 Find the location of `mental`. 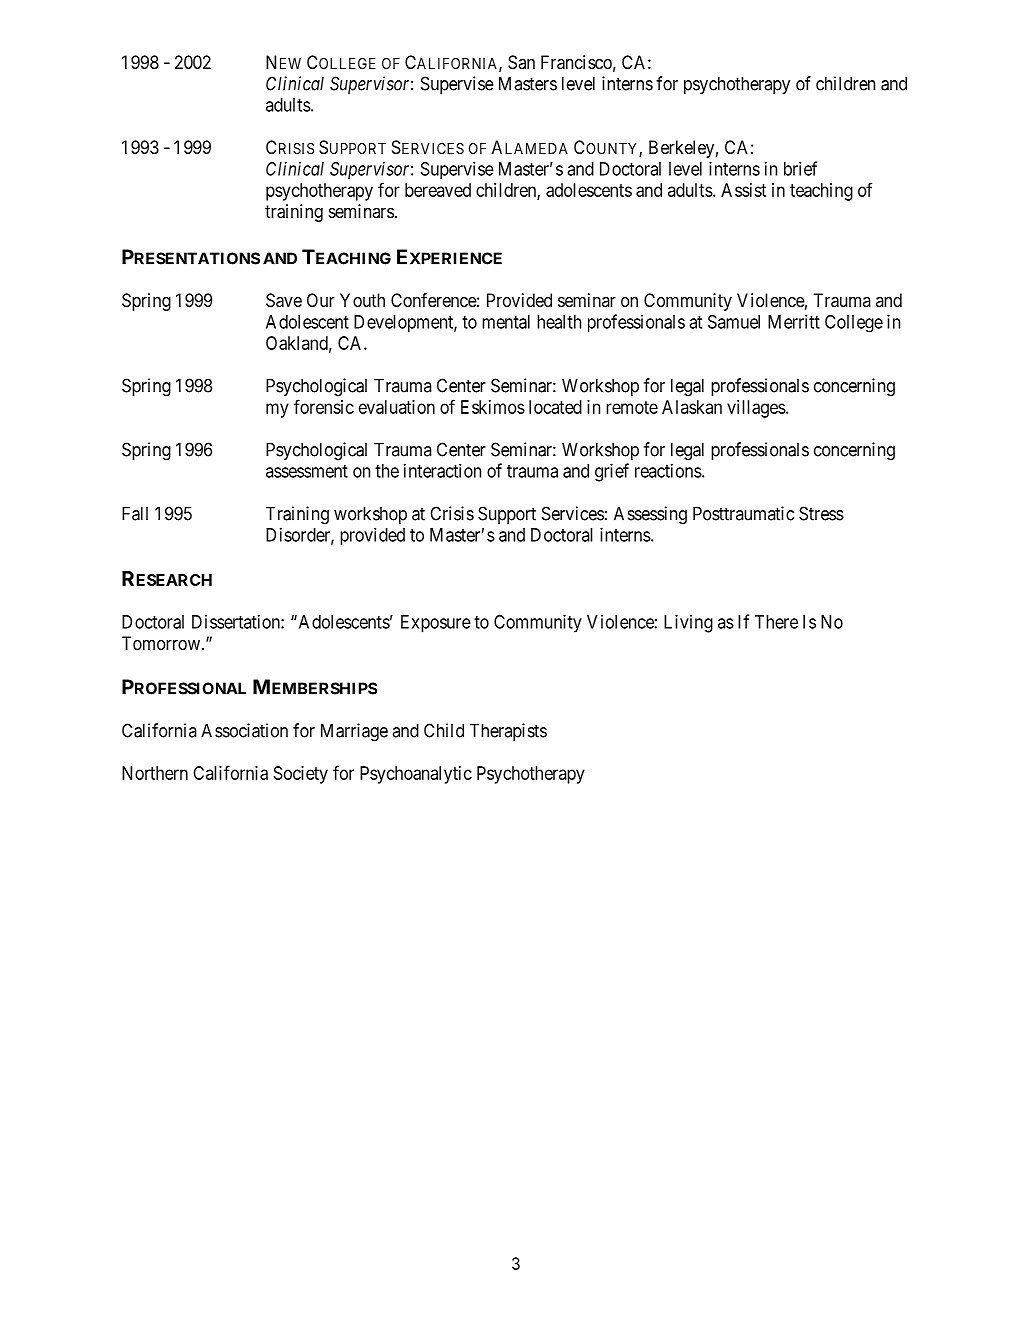

mental is located at coordinates (506, 322).
